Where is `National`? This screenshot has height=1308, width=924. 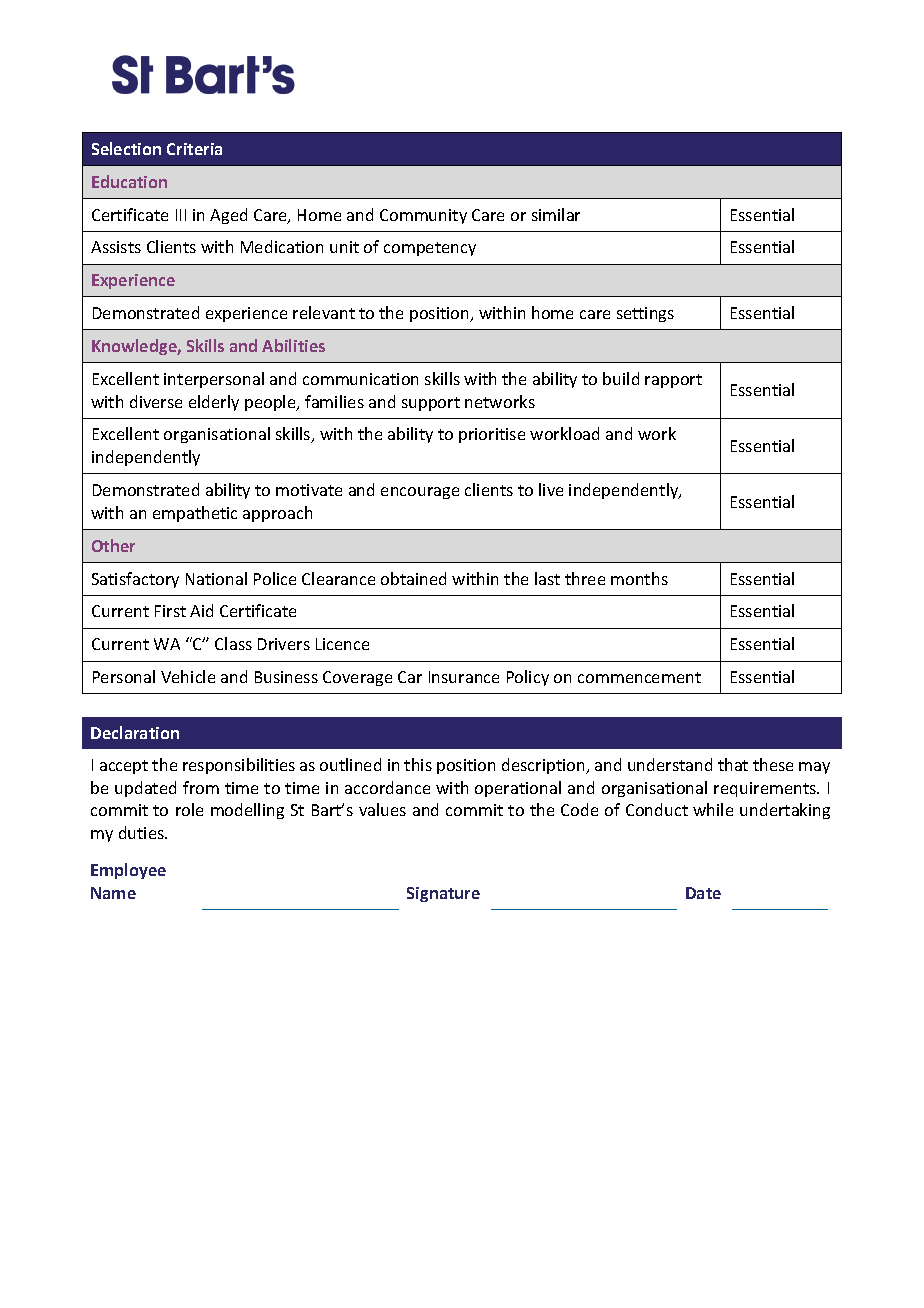
National is located at coordinates (216, 578).
